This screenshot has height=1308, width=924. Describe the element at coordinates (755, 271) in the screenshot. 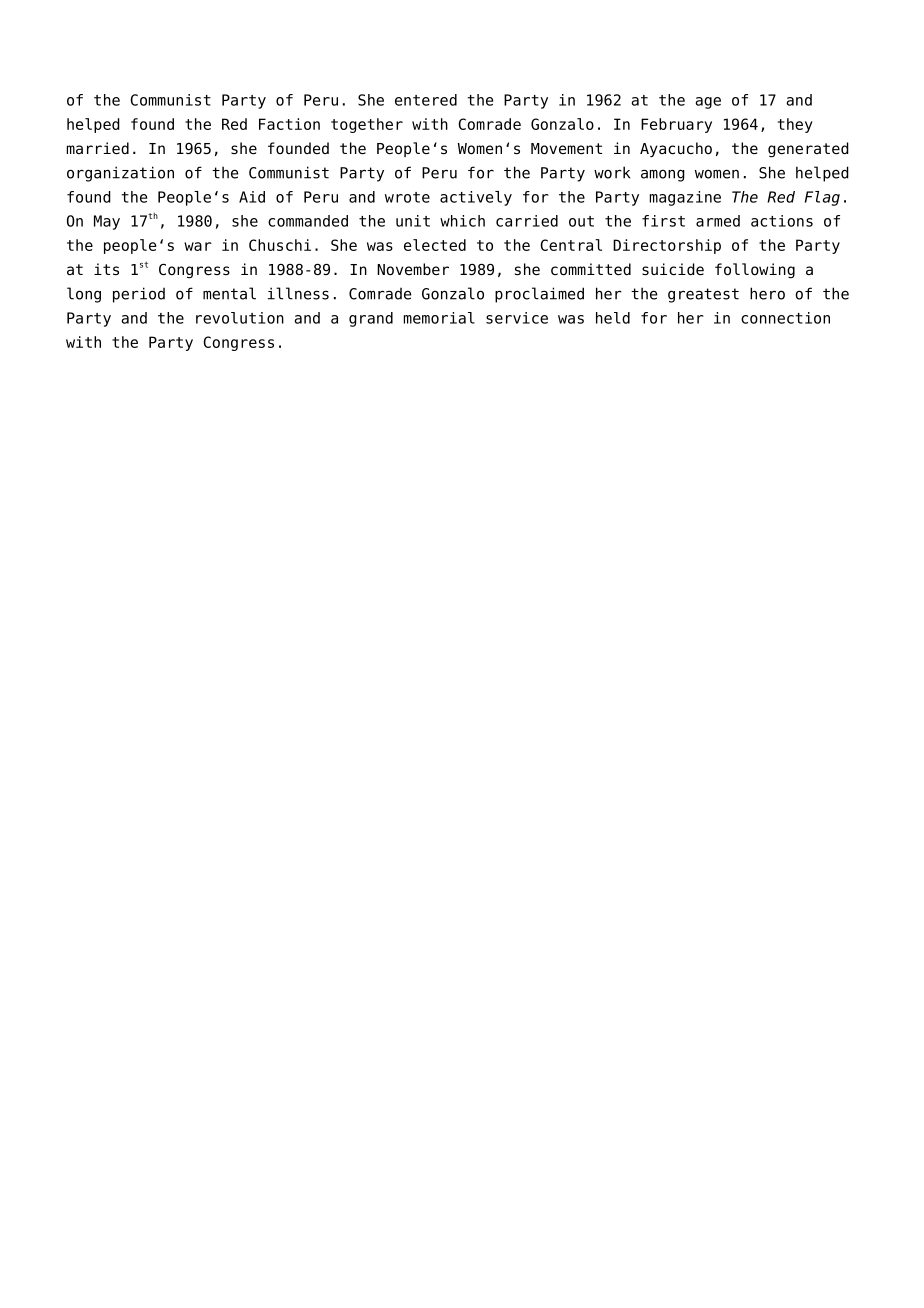

I see `following` at that location.
